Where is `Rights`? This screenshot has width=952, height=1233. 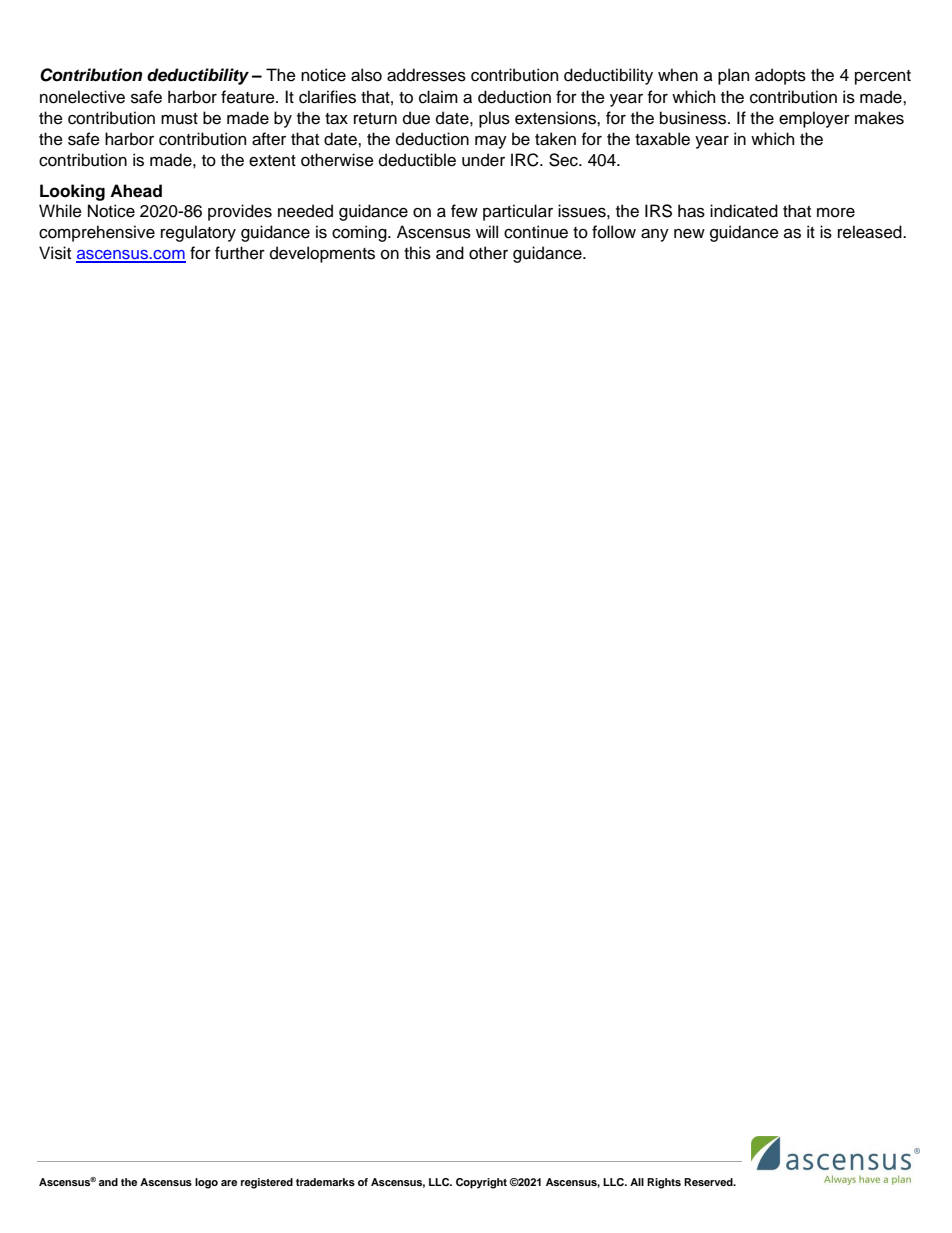 Rights is located at coordinates (664, 1183).
